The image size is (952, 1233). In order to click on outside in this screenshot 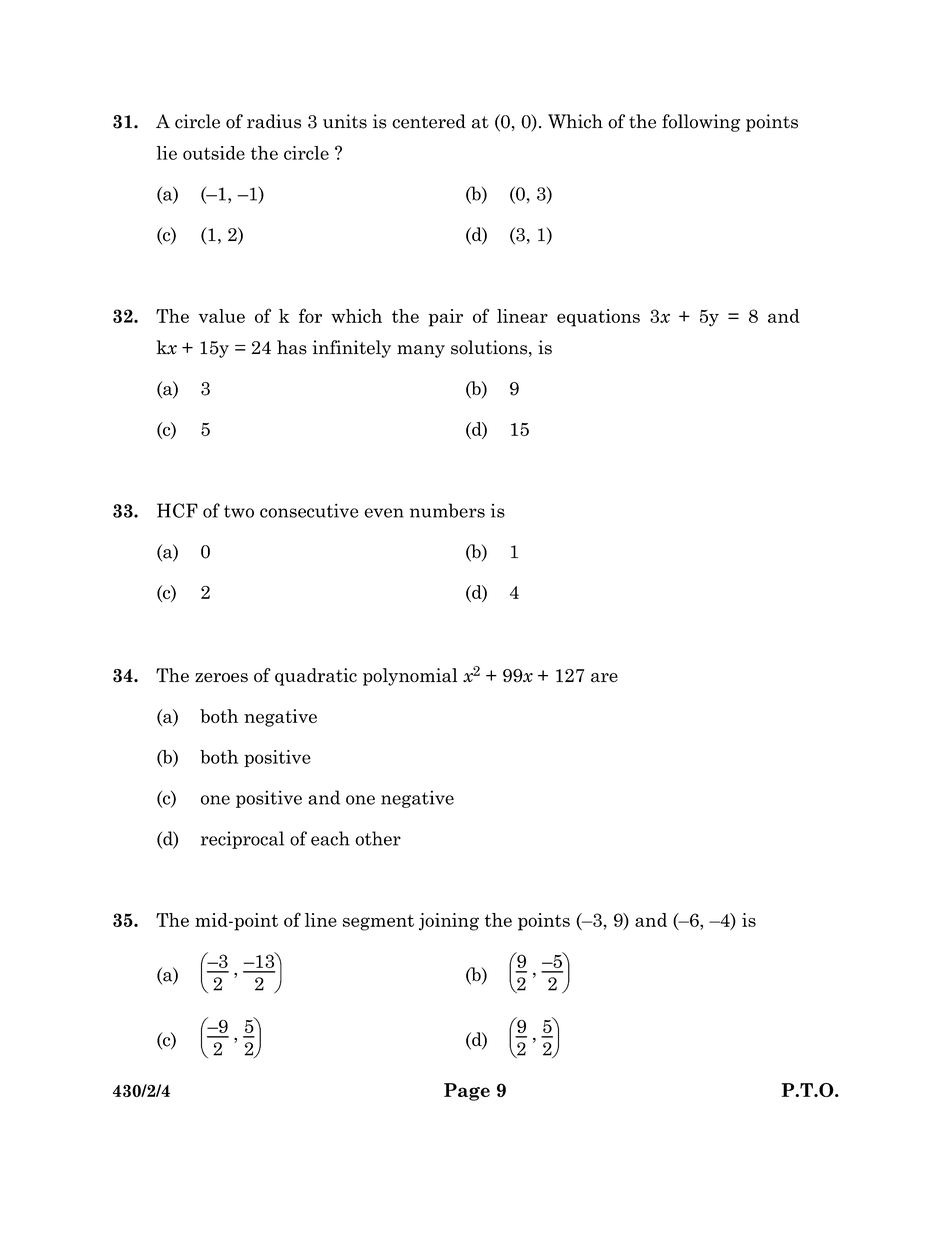, I will do `click(214, 153)`.
